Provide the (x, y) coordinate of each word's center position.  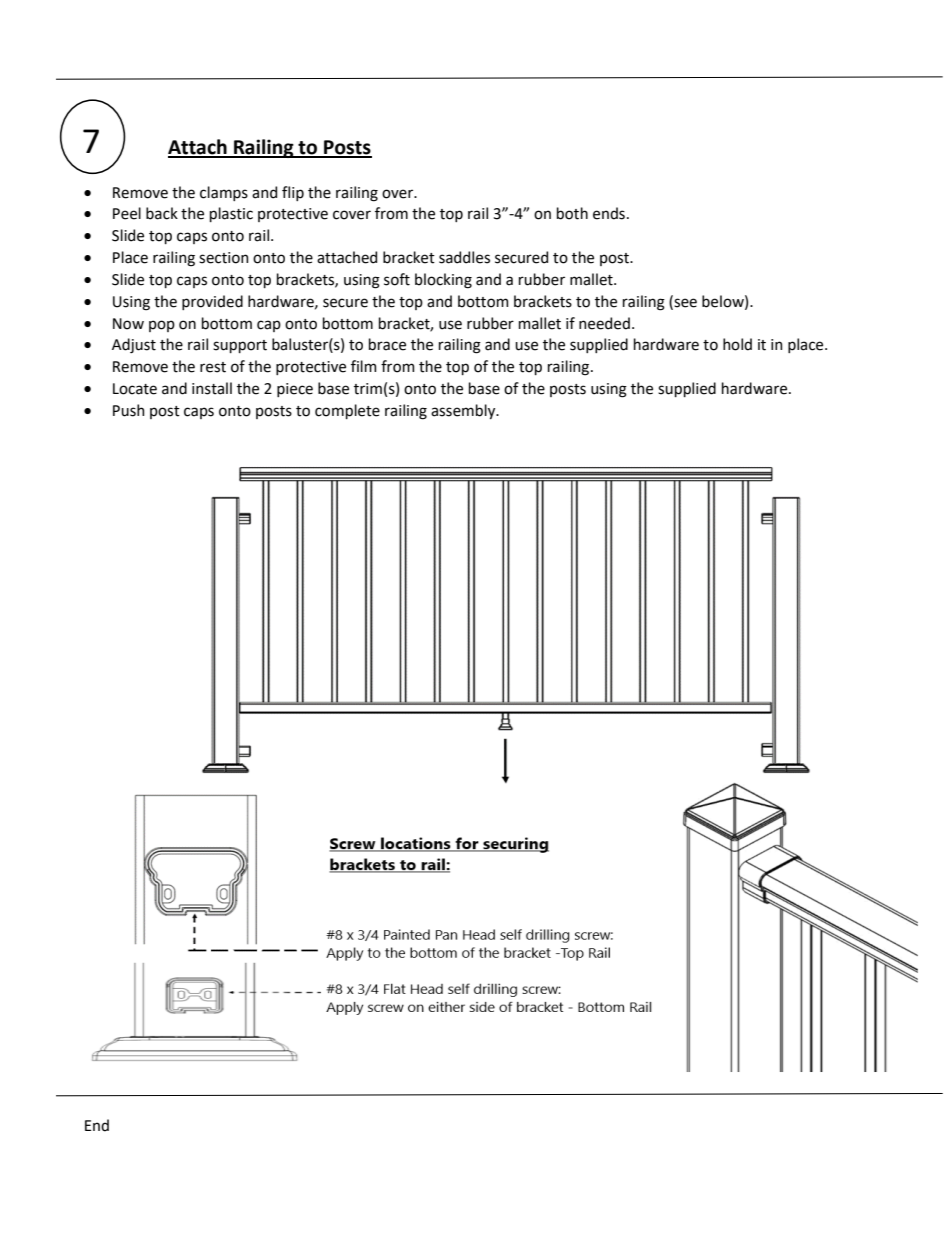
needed (604, 323)
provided (212, 302)
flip (293, 193)
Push (129, 410)
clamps (224, 193)
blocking (443, 281)
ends (609, 213)
